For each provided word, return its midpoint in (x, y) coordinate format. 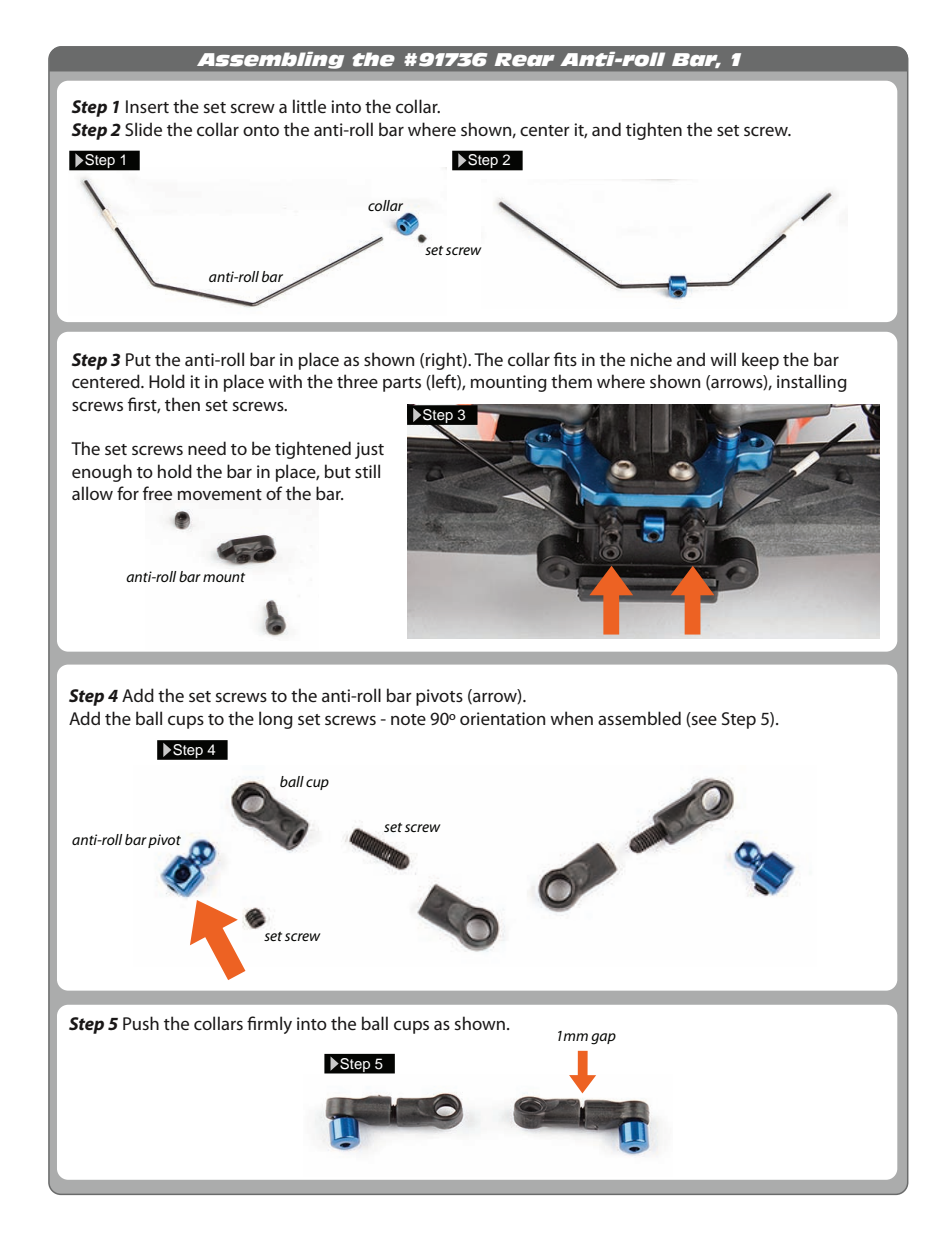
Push (141, 1023)
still (367, 471)
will (723, 359)
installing (812, 383)
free (157, 493)
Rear (525, 60)
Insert (147, 107)
